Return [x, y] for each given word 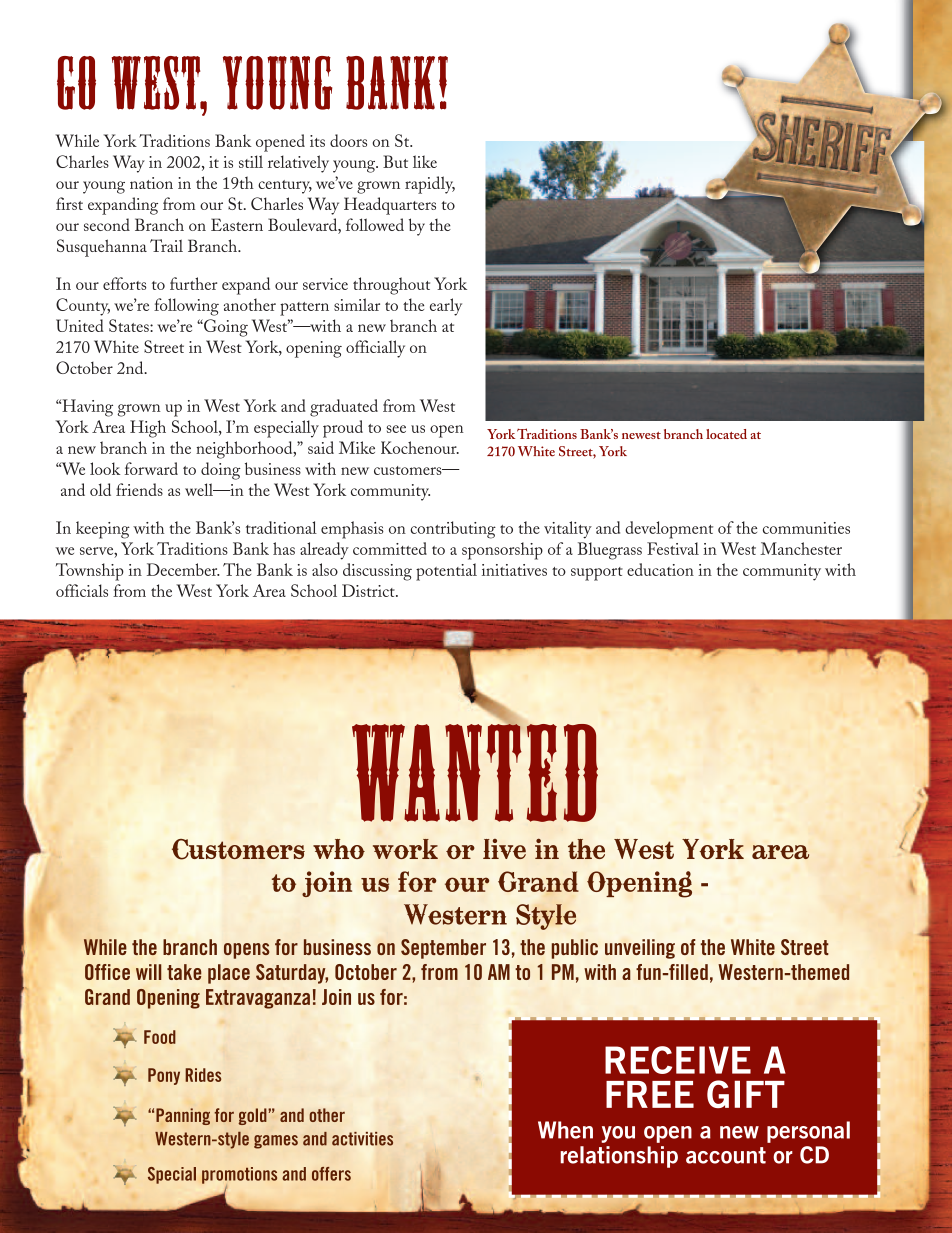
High [148, 429]
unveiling [640, 949]
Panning [183, 1116]
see [396, 429]
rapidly [430, 185]
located [726, 434]
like [425, 161]
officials [82, 590]
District [369, 590]
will [149, 972]
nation [151, 183]
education [660, 569]
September [443, 949]
